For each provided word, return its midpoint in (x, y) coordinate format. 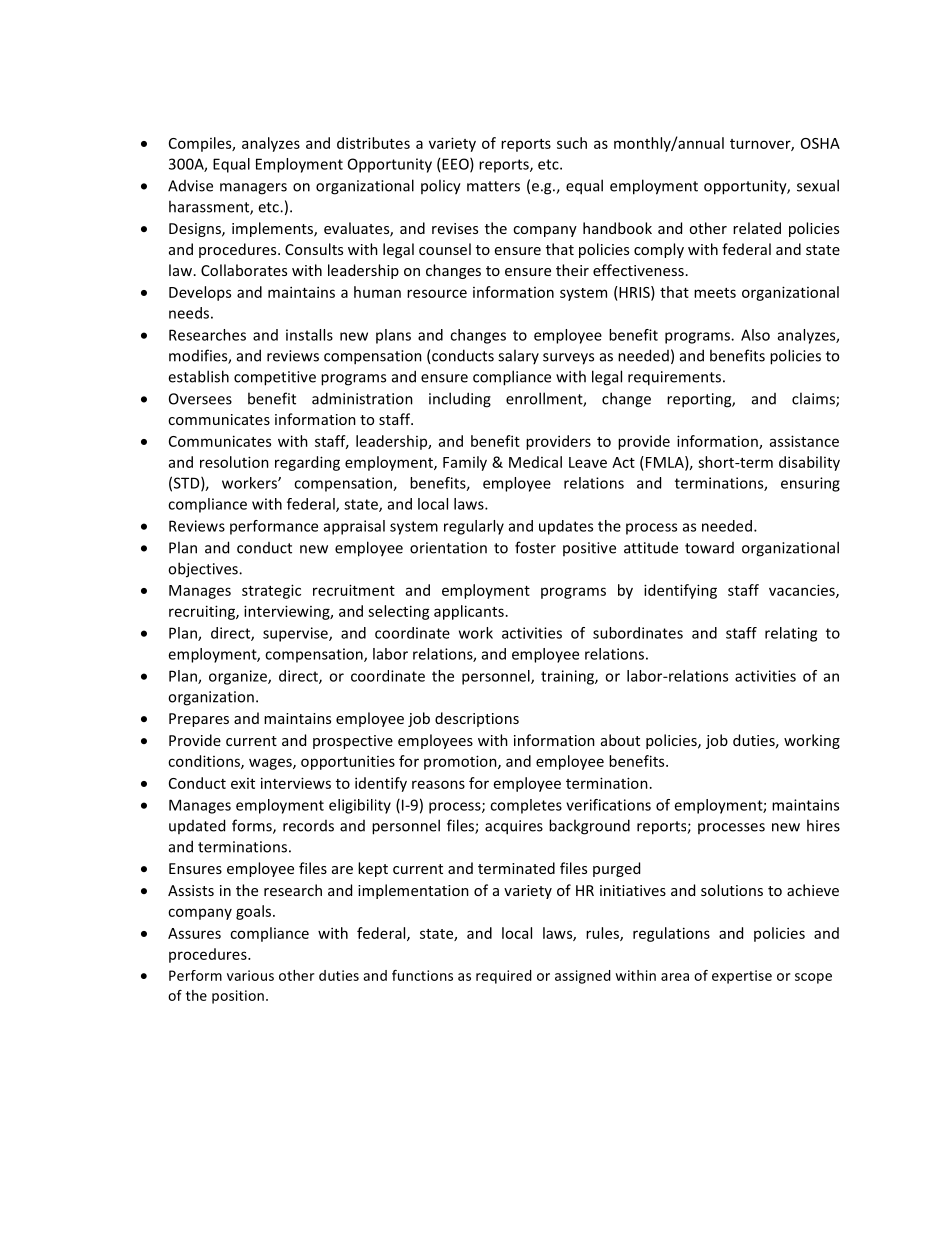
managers (253, 189)
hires (823, 825)
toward (709, 548)
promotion (461, 762)
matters (493, 186)
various (250, 975)
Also (755, 335)
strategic (271, 591)
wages (271, 764)
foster (535, 547)
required (504, 977)
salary (518, 356)
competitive (275, 378)
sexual (818, 185)
